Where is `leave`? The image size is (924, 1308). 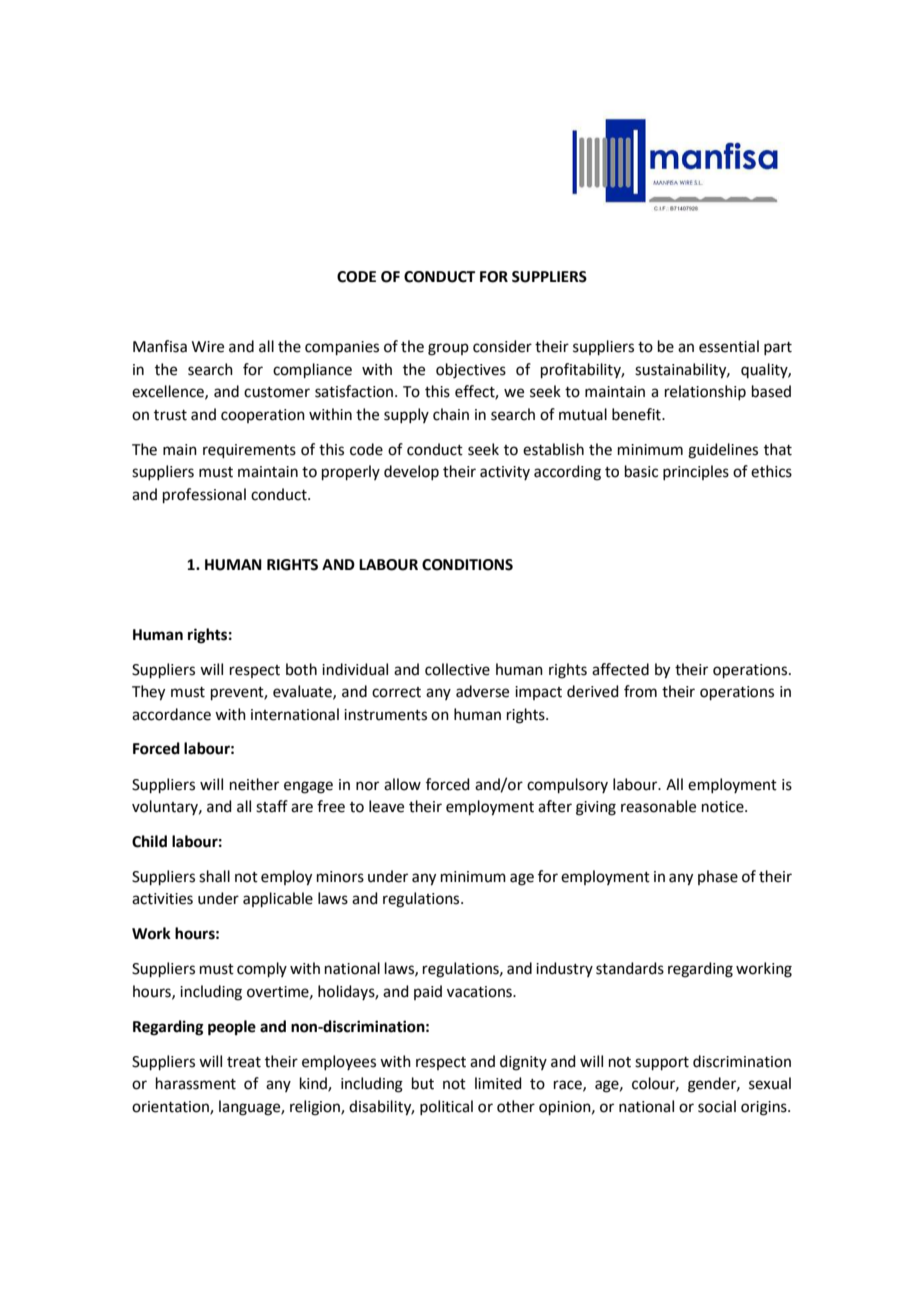
leave is located at coordinates (386, 806).
